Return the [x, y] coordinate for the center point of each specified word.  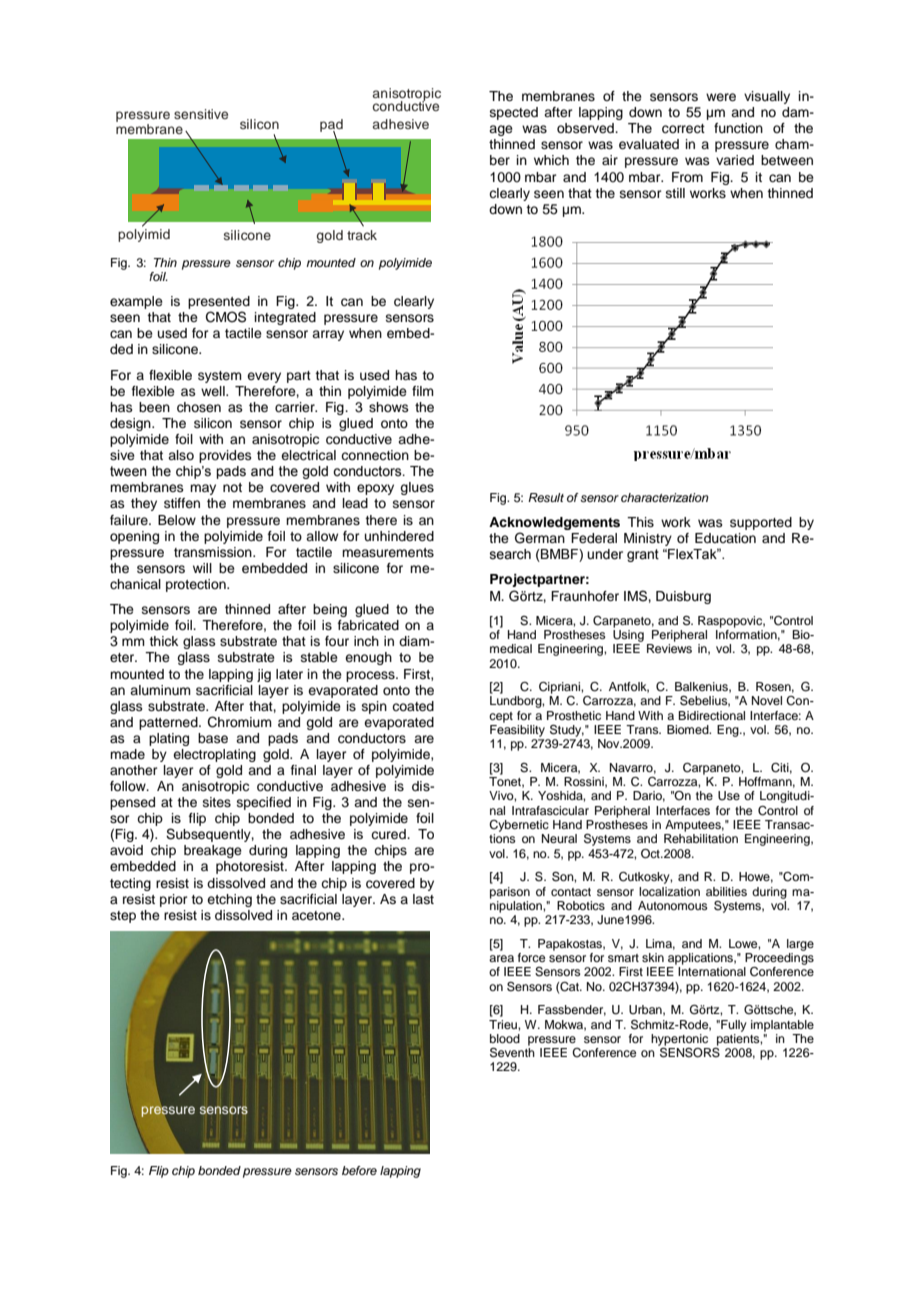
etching [229, 900]
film [423, 391]
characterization [665, 497]
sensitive [201, 114]
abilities [726, 891]
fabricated [368, 625]
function [738, 128]
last [423, 899]
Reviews [669, 648]
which [551, 160]
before [359, 1170]
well [214, 391]
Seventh [512, 1053]
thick [163, 641]
